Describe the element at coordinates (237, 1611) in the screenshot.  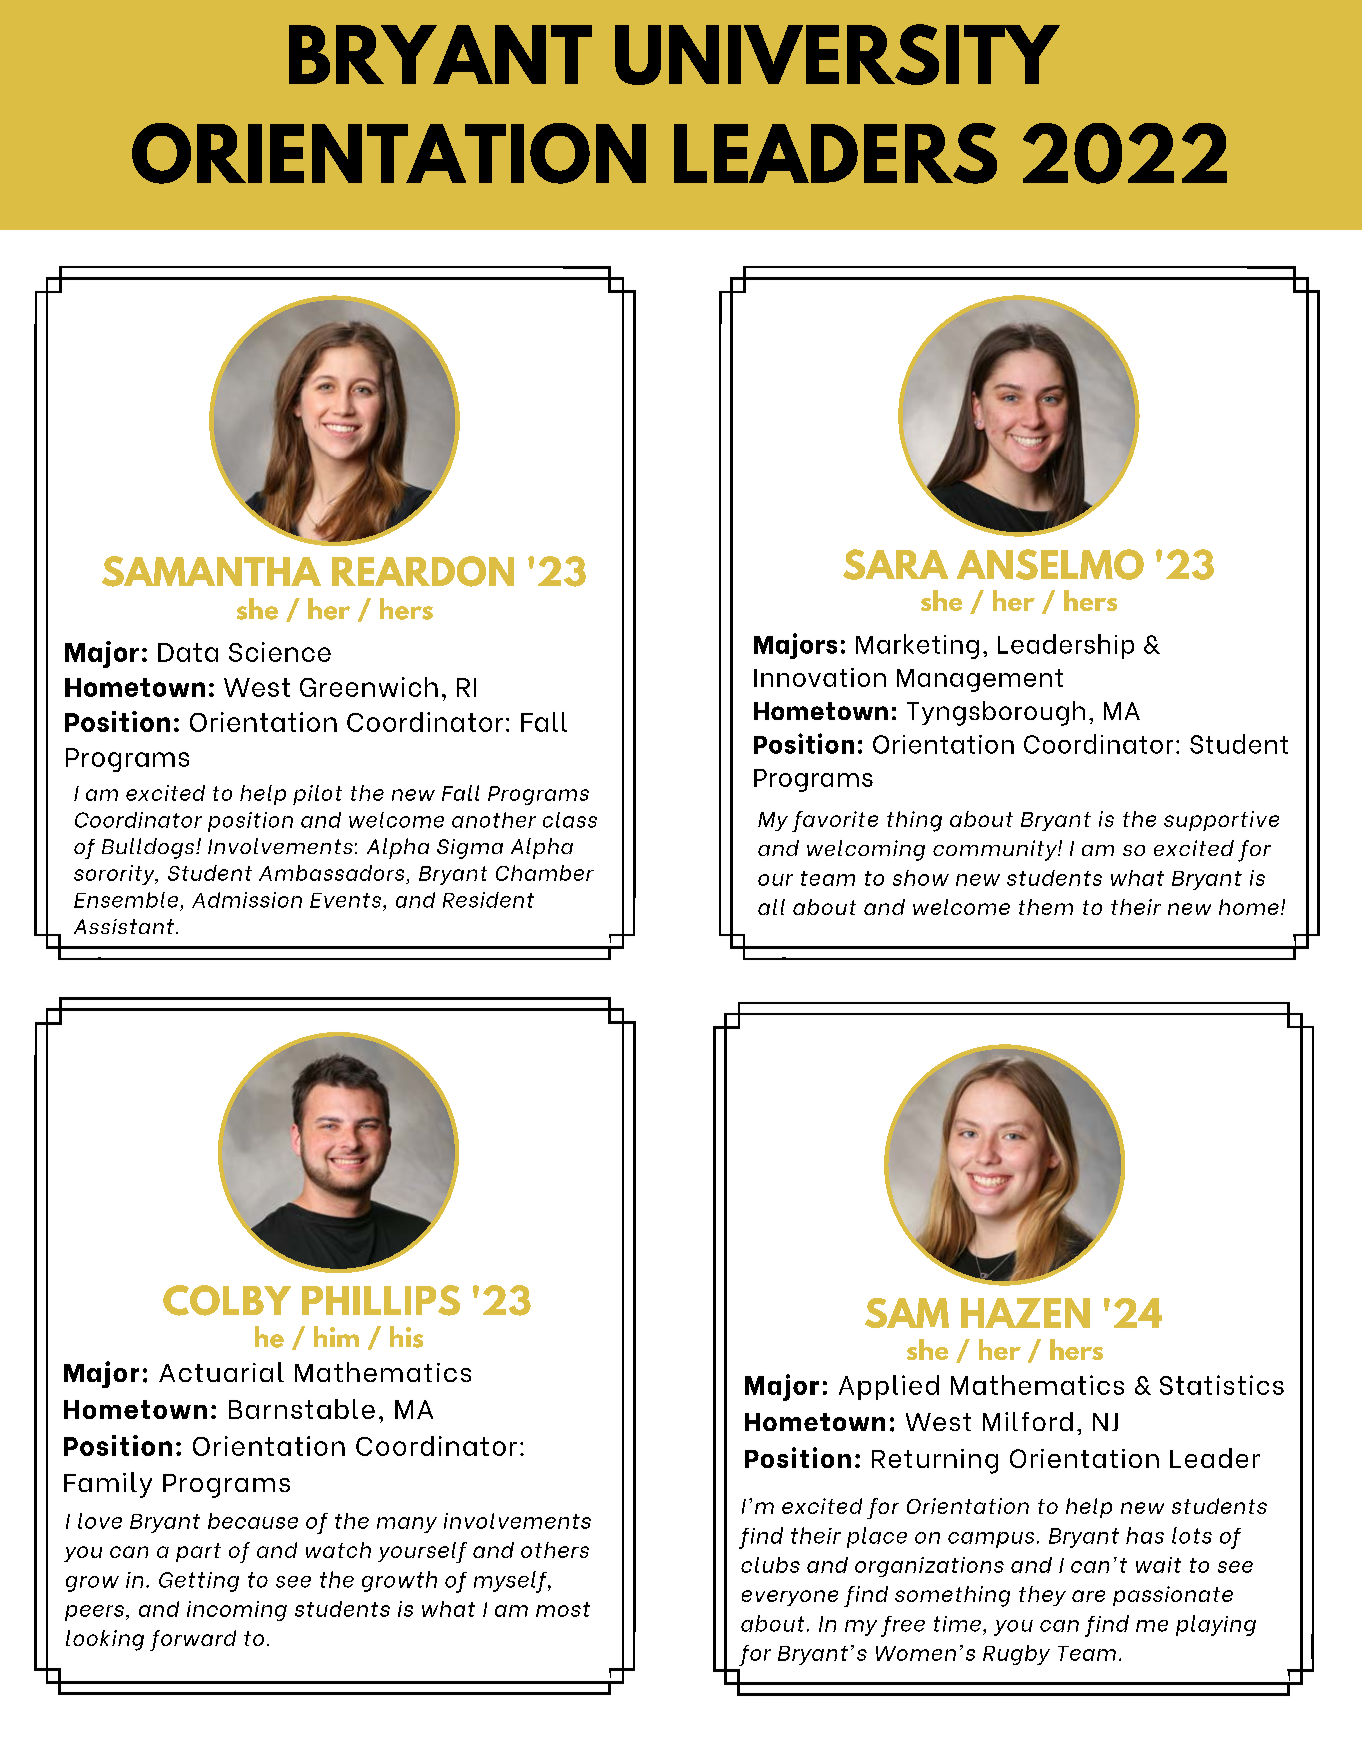
I see `incoming` at that location.
